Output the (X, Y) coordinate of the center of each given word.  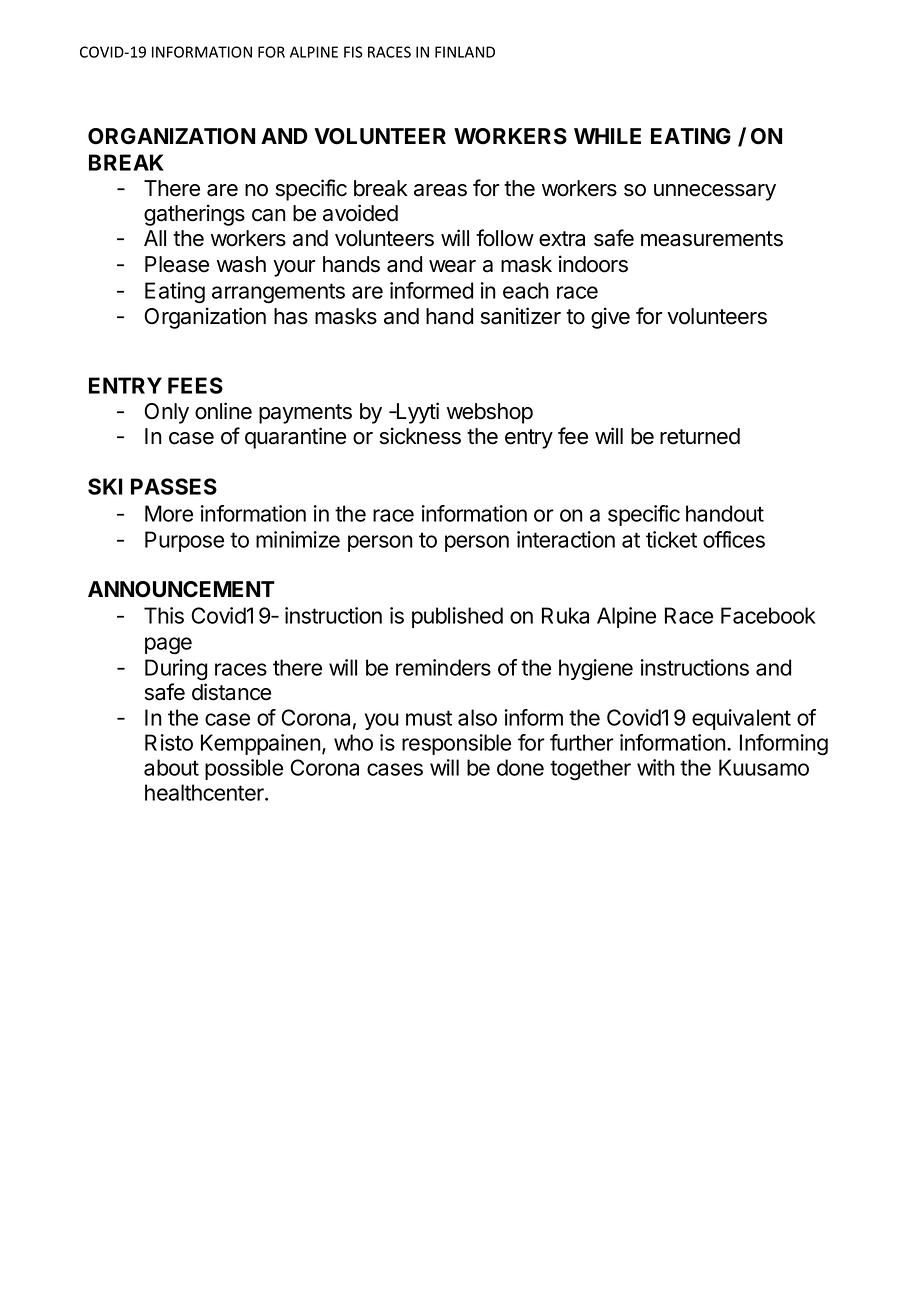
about (171, 767)
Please (177, 264)
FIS (353, 52)
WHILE (607, 136)
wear (452, 266)
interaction (566, 539)
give (610, 318)
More (169, 513)
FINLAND (465, 52)
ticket (671, 539)
